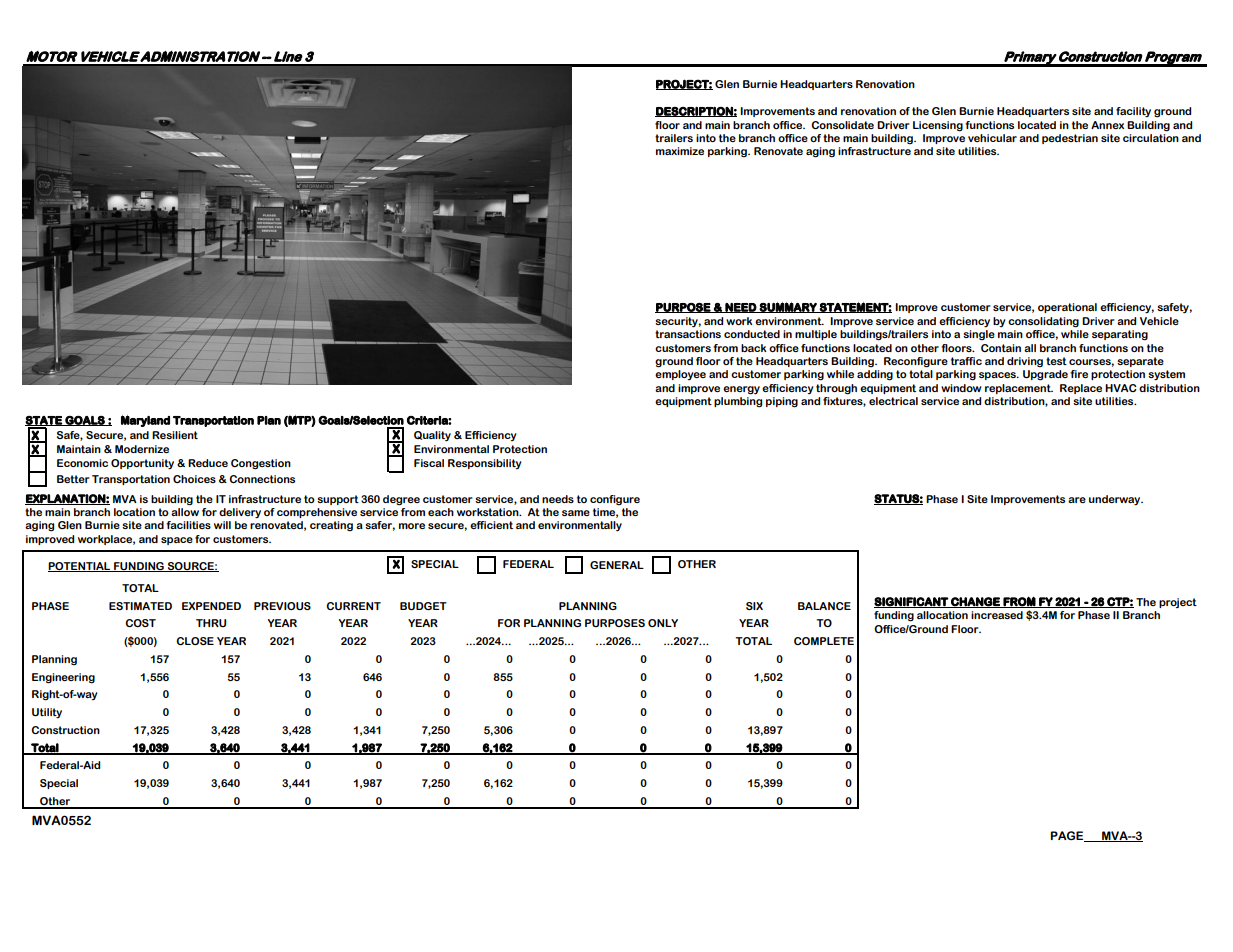 This image has height=952, width=1233. Describe the element at coordinates (1070, 139) in the image. I see `pedestrian` at that location.
